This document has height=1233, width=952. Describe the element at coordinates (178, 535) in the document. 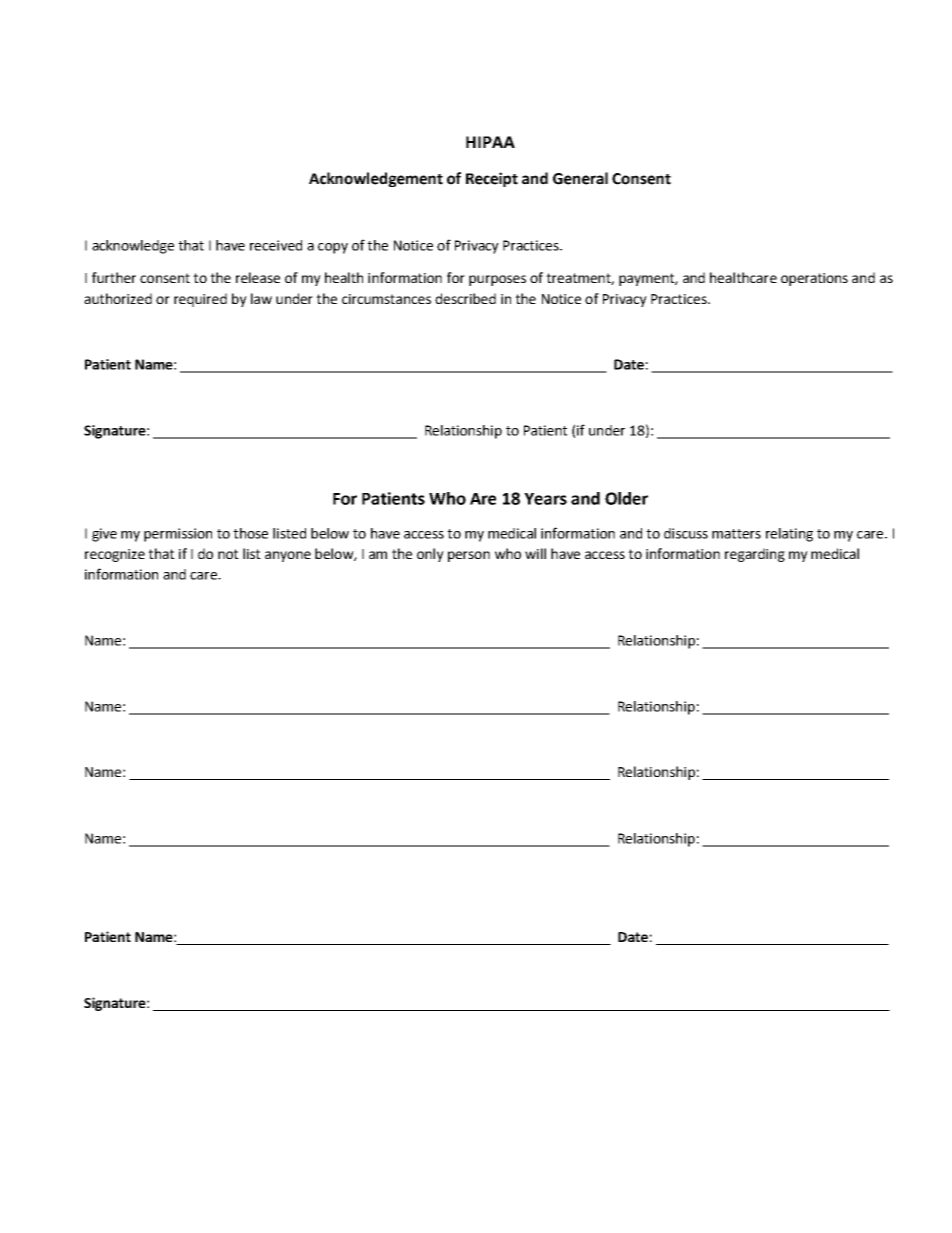

I see `permission` at that location.
